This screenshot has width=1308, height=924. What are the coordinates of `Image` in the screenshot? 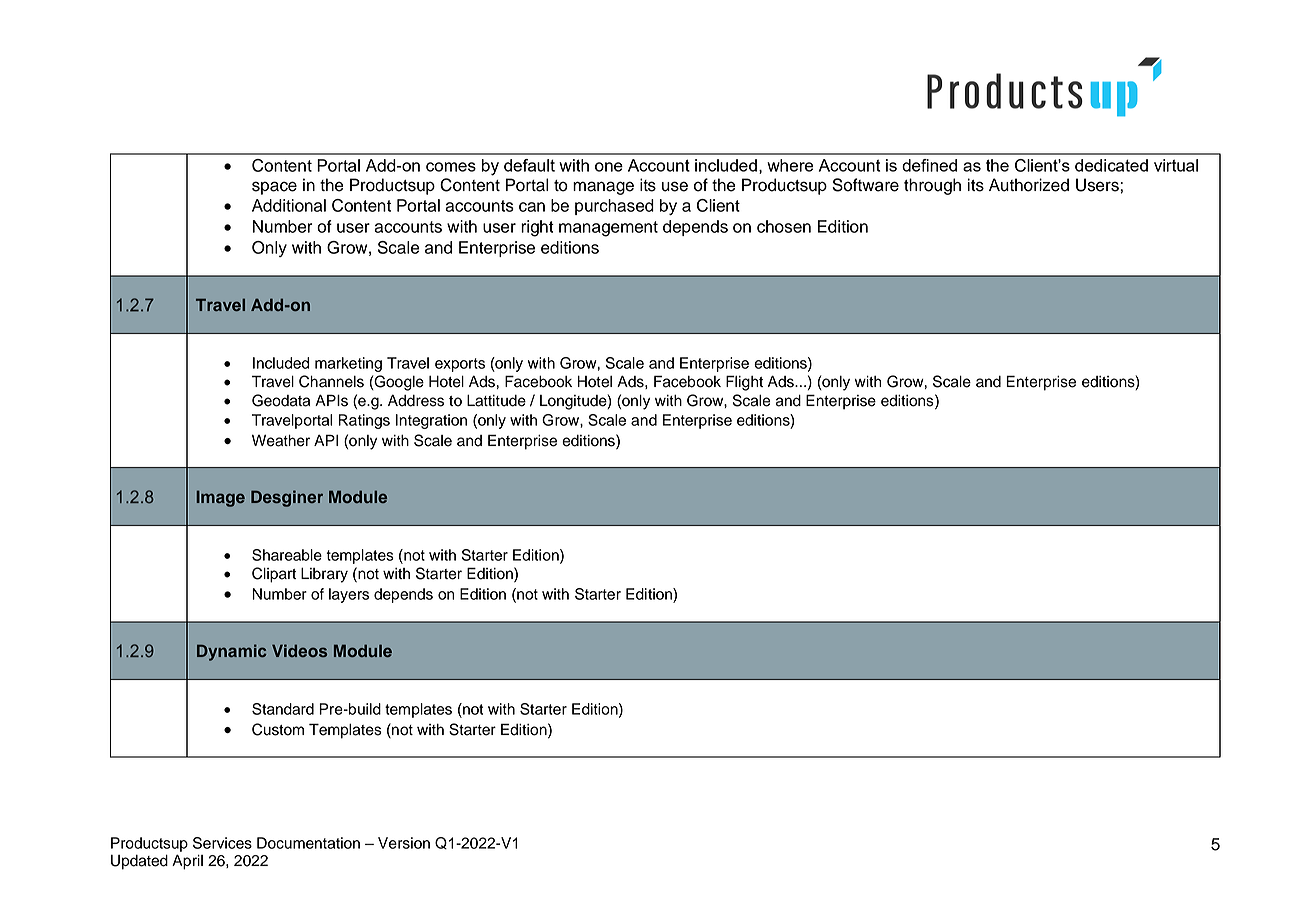 It's located at (221, 498).
